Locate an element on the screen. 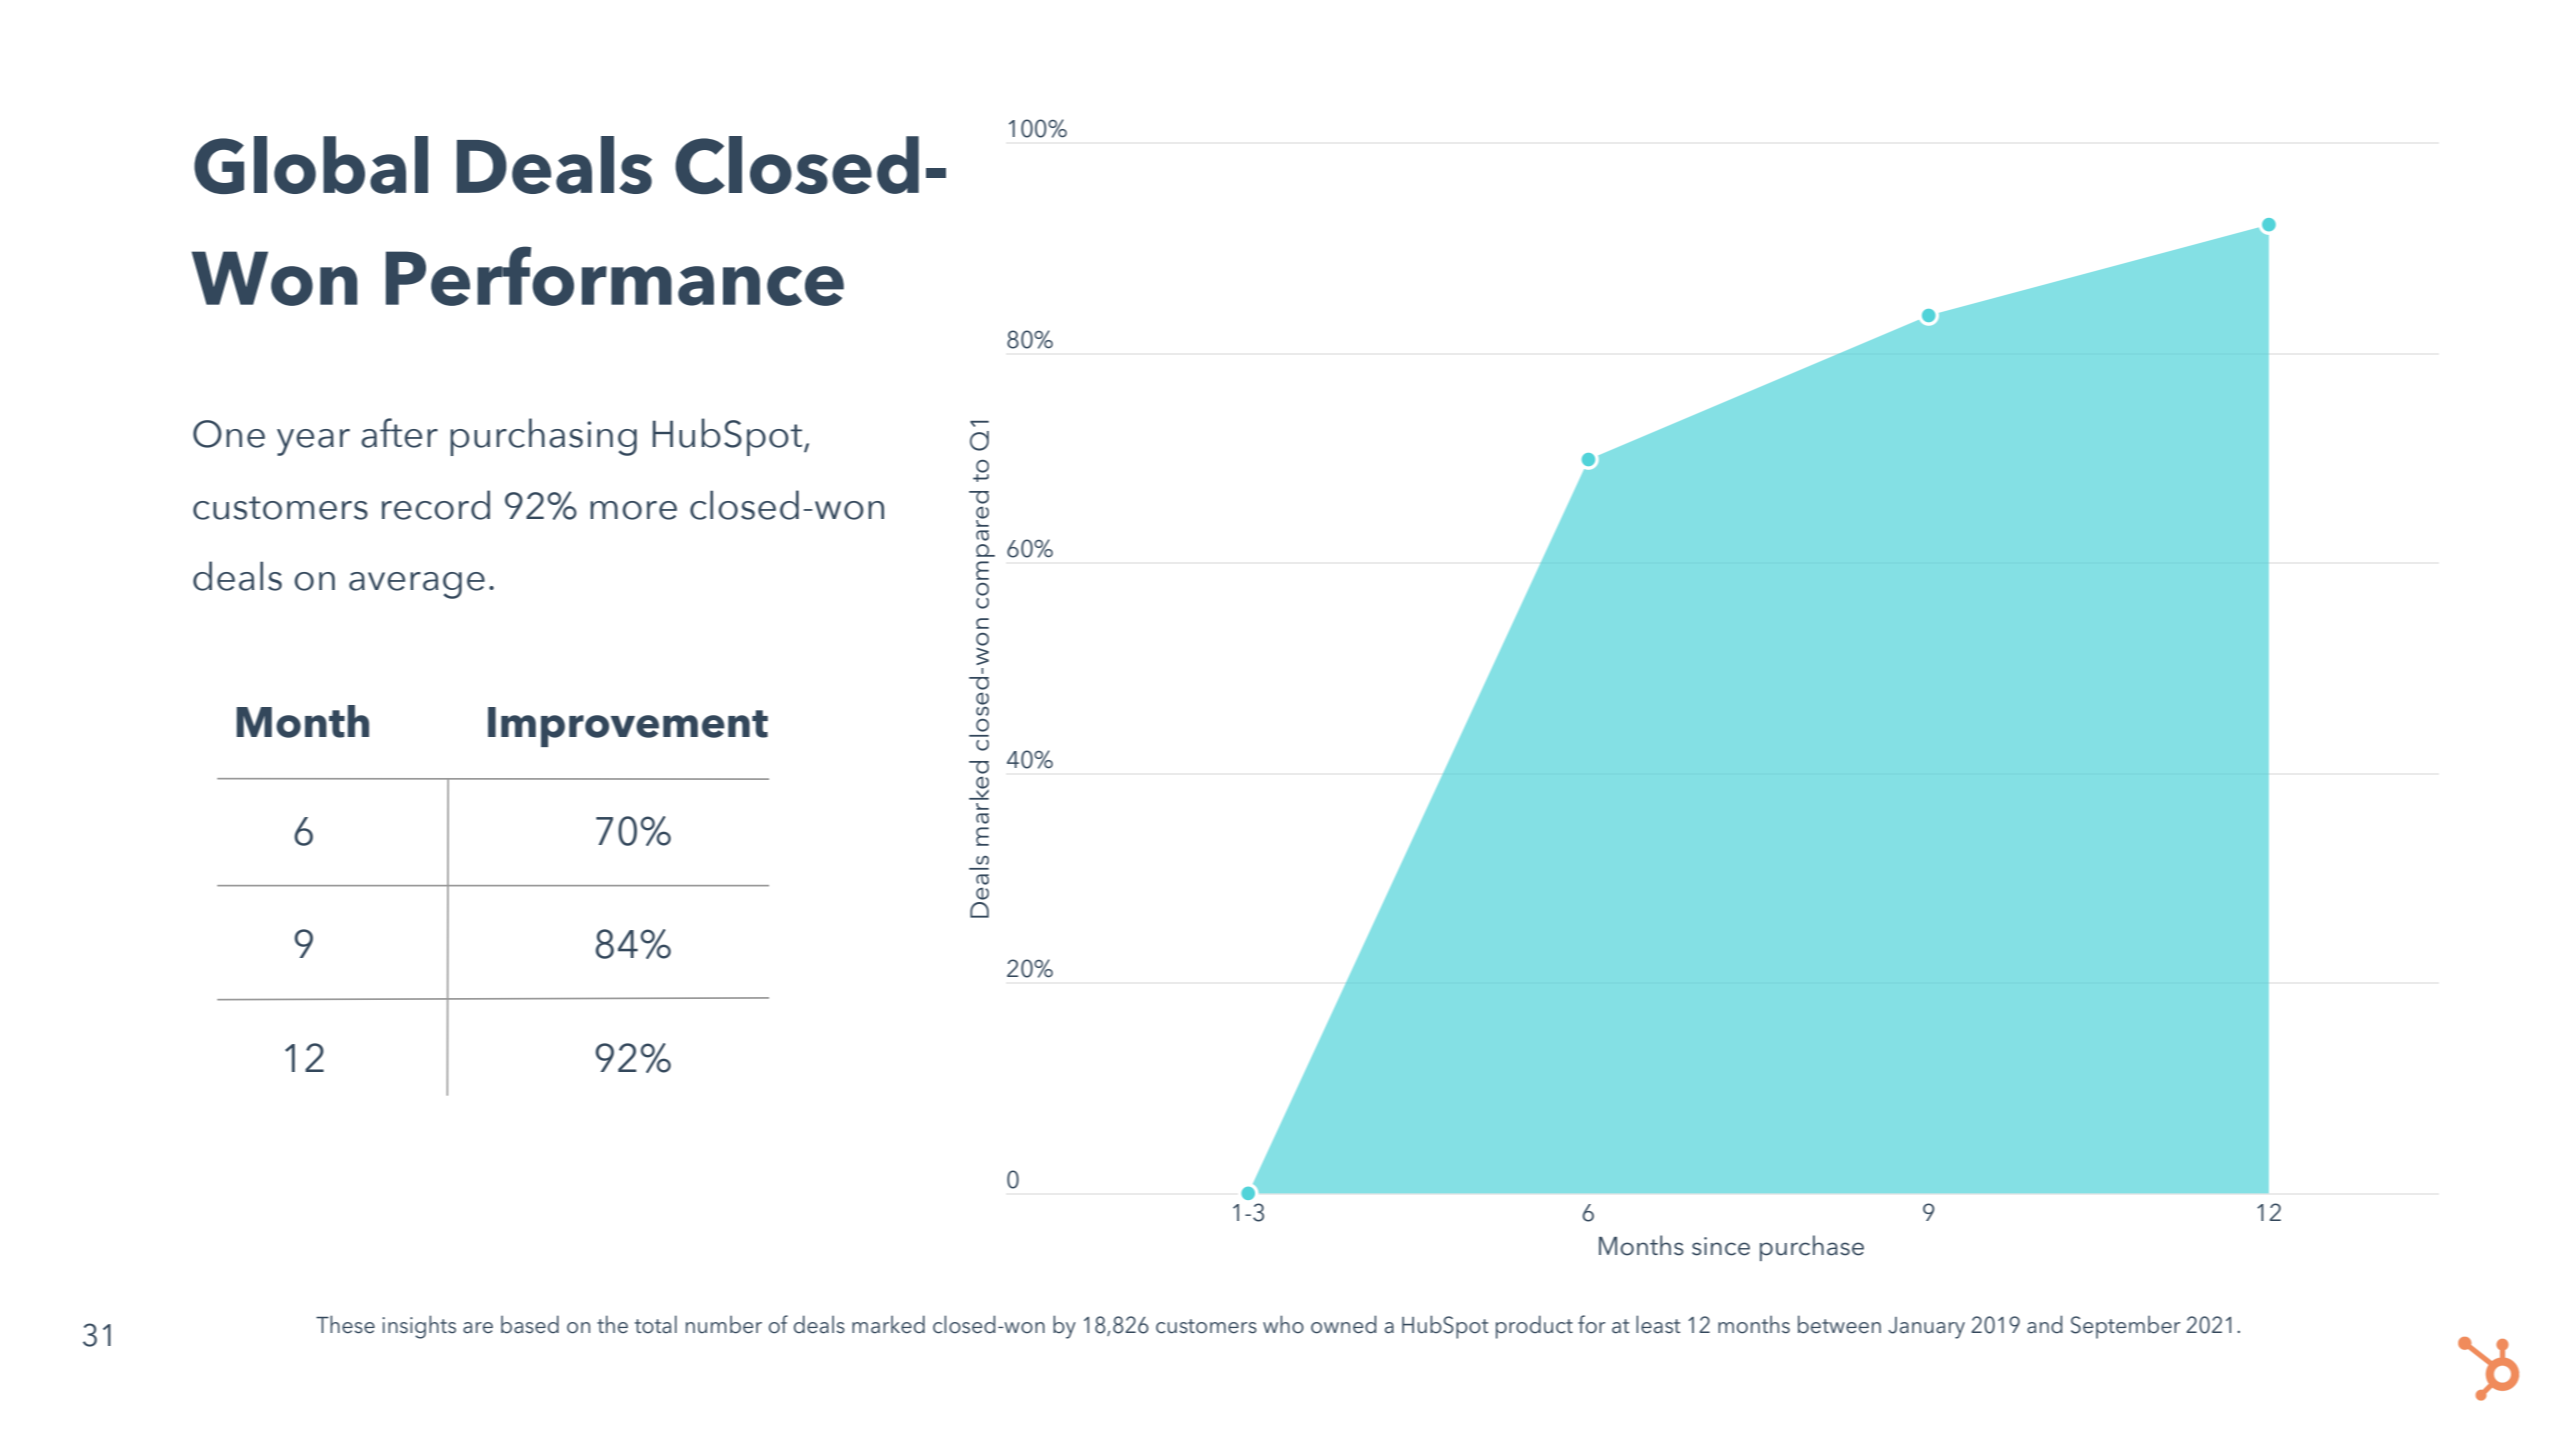 This screenshot has height=1445, width=2557. purchasing is located at coordinates (543, 437).
